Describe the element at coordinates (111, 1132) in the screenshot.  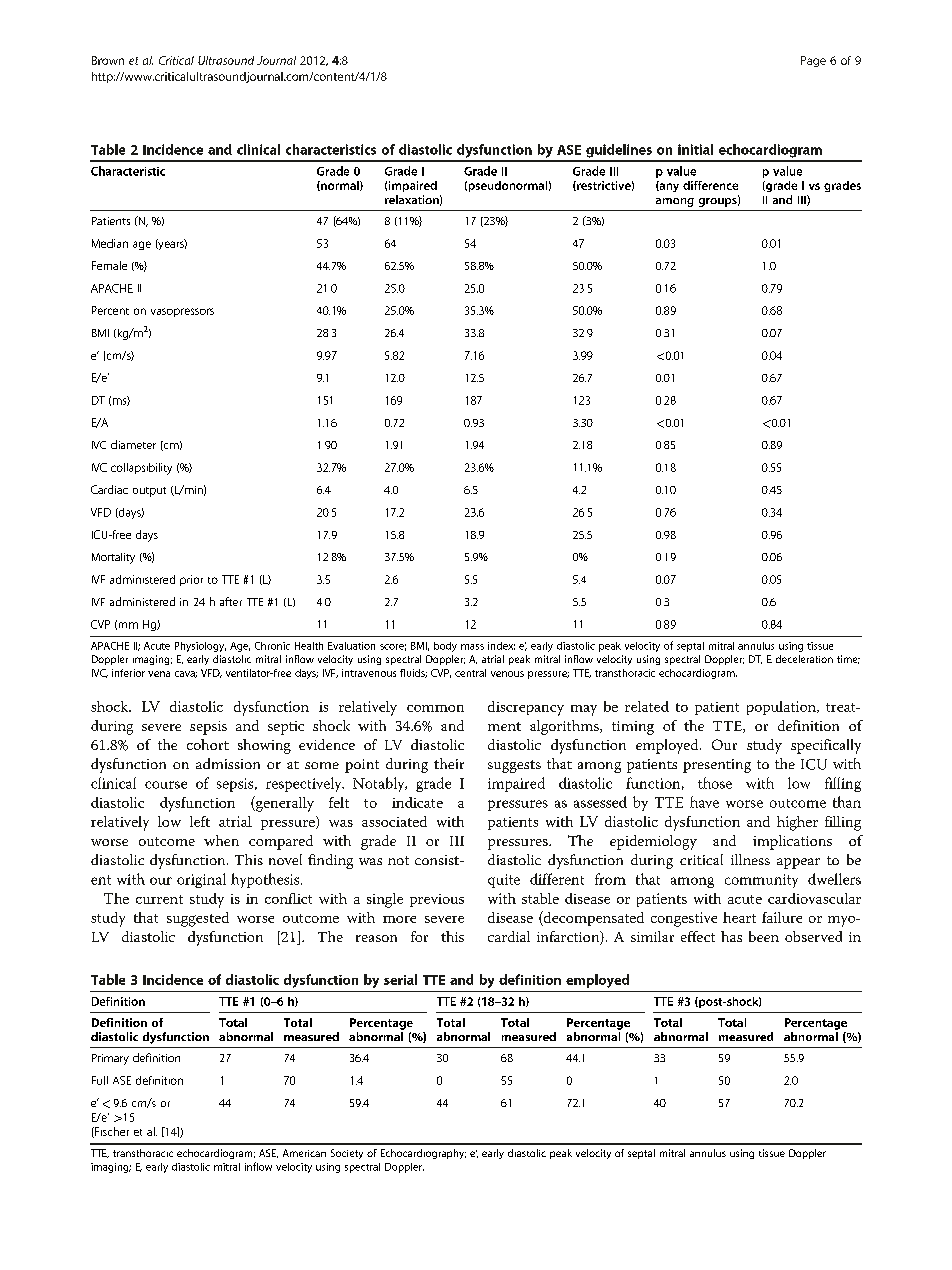
I see `Fischer` at that location.
